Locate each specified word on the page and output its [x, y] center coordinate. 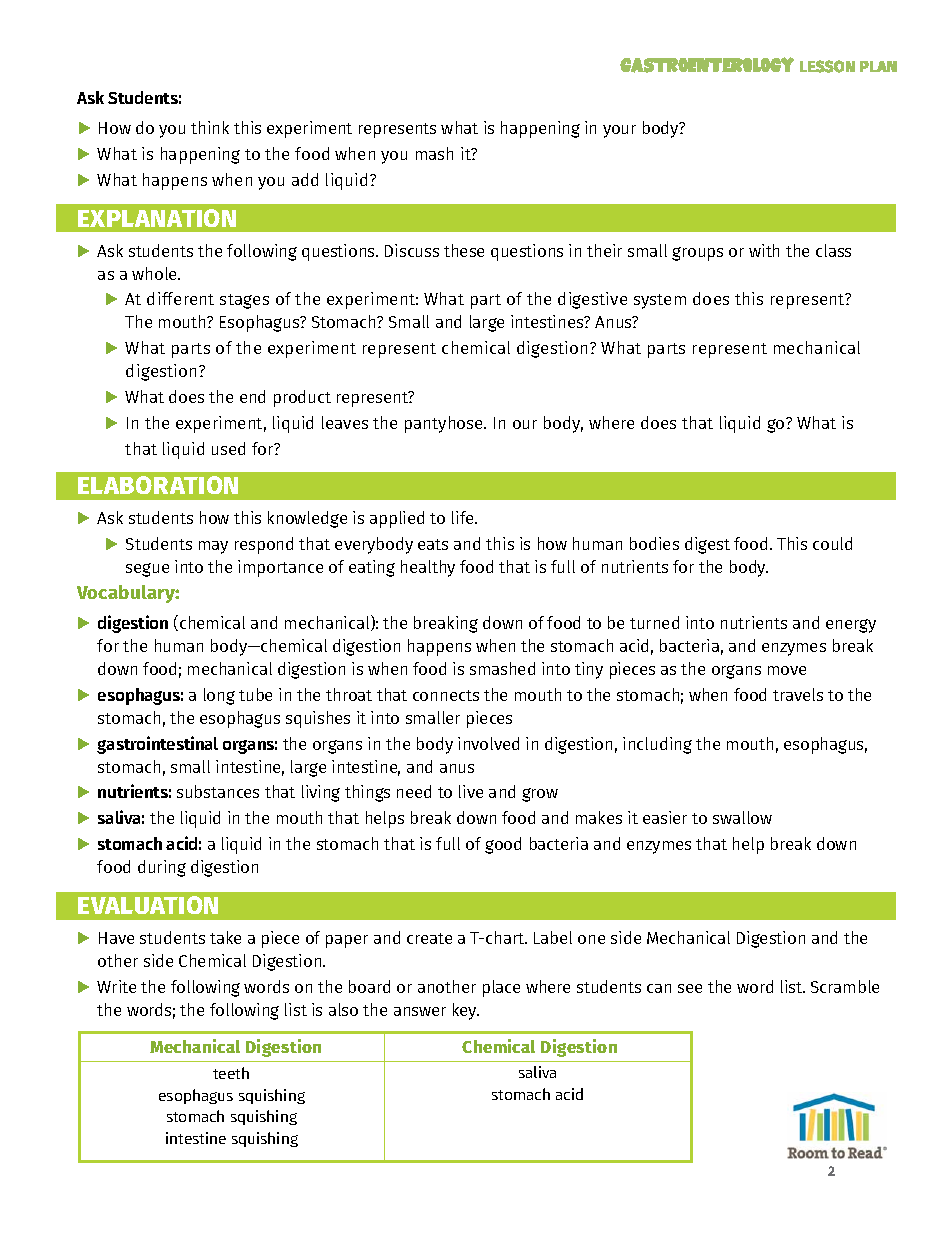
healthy [428, 568]
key [466, 1011]
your [619, 131]
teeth [231, 1073]
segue [147, 570]
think [210, 127]
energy [851, 626]
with [764, 250]
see [690, 988]
